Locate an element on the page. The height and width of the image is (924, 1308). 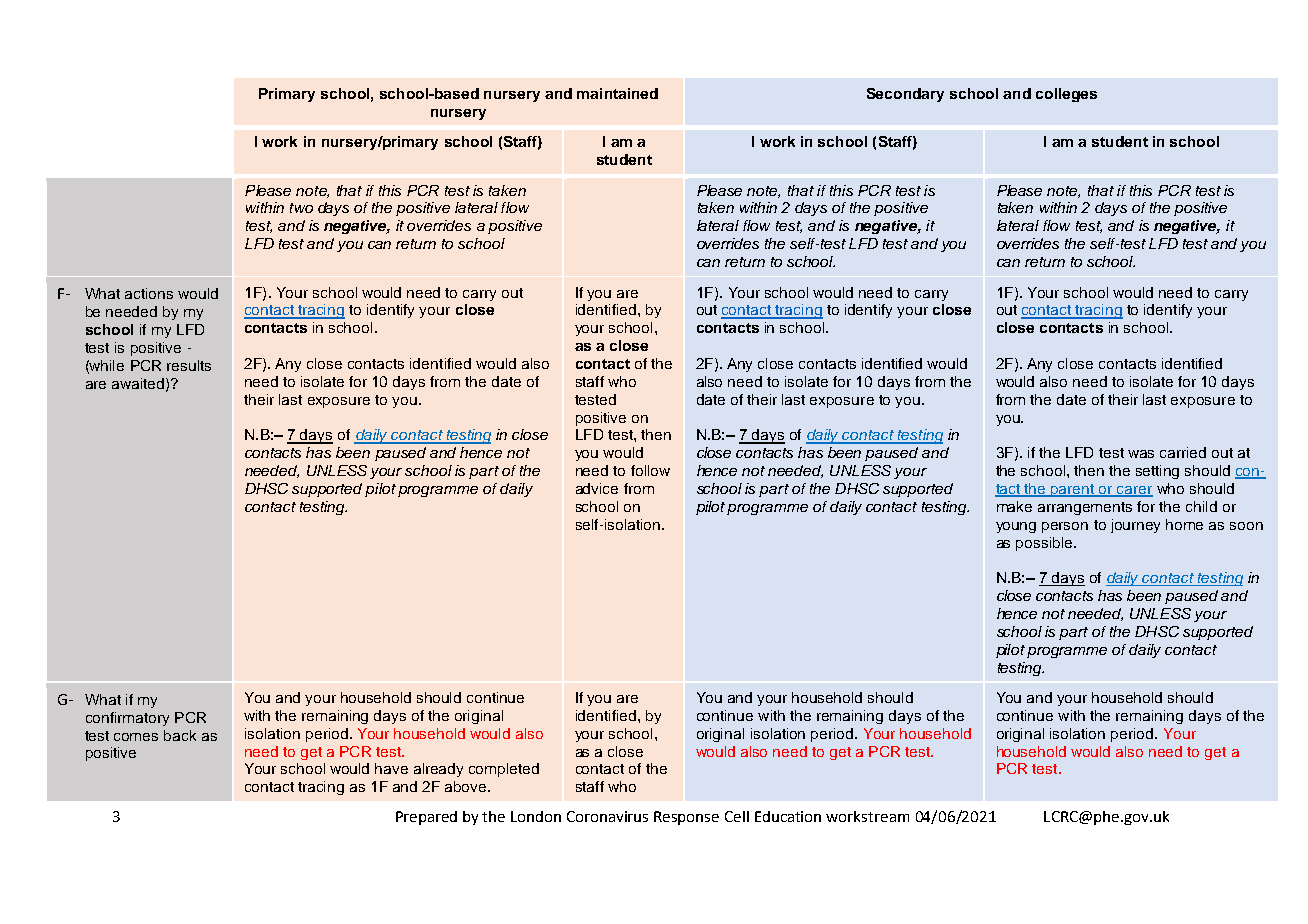
was is located at coordinates (1141, 454).
